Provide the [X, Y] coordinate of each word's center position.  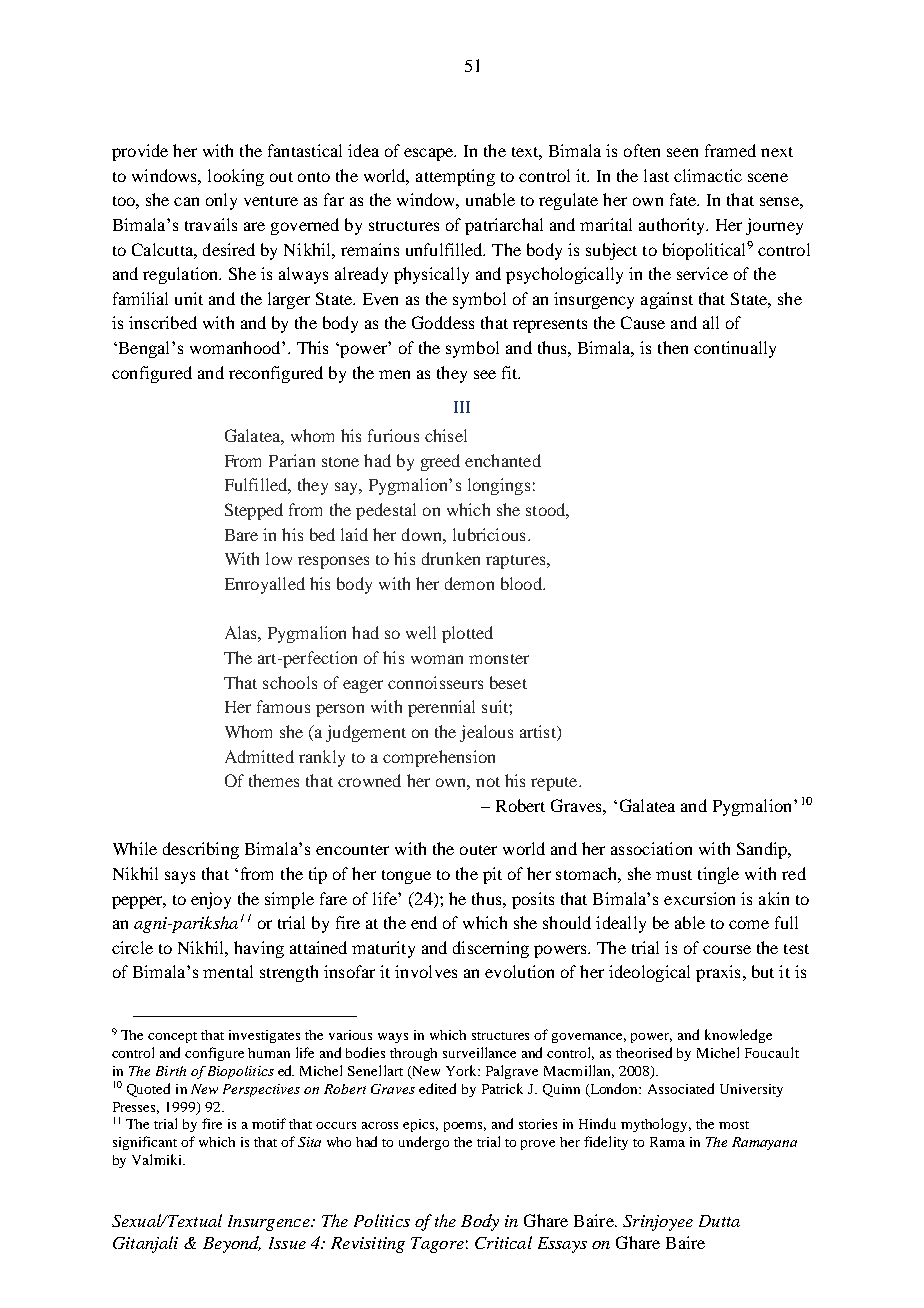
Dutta [719, 1221]
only [221, 201]
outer [478, 850]
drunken [451, 558]
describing [201, 850]
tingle [718, 875]
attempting [455, 177]
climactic [708, 175]
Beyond [232, 1244]
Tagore [437, 1245]
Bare [241, 535]
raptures [517, 562]
